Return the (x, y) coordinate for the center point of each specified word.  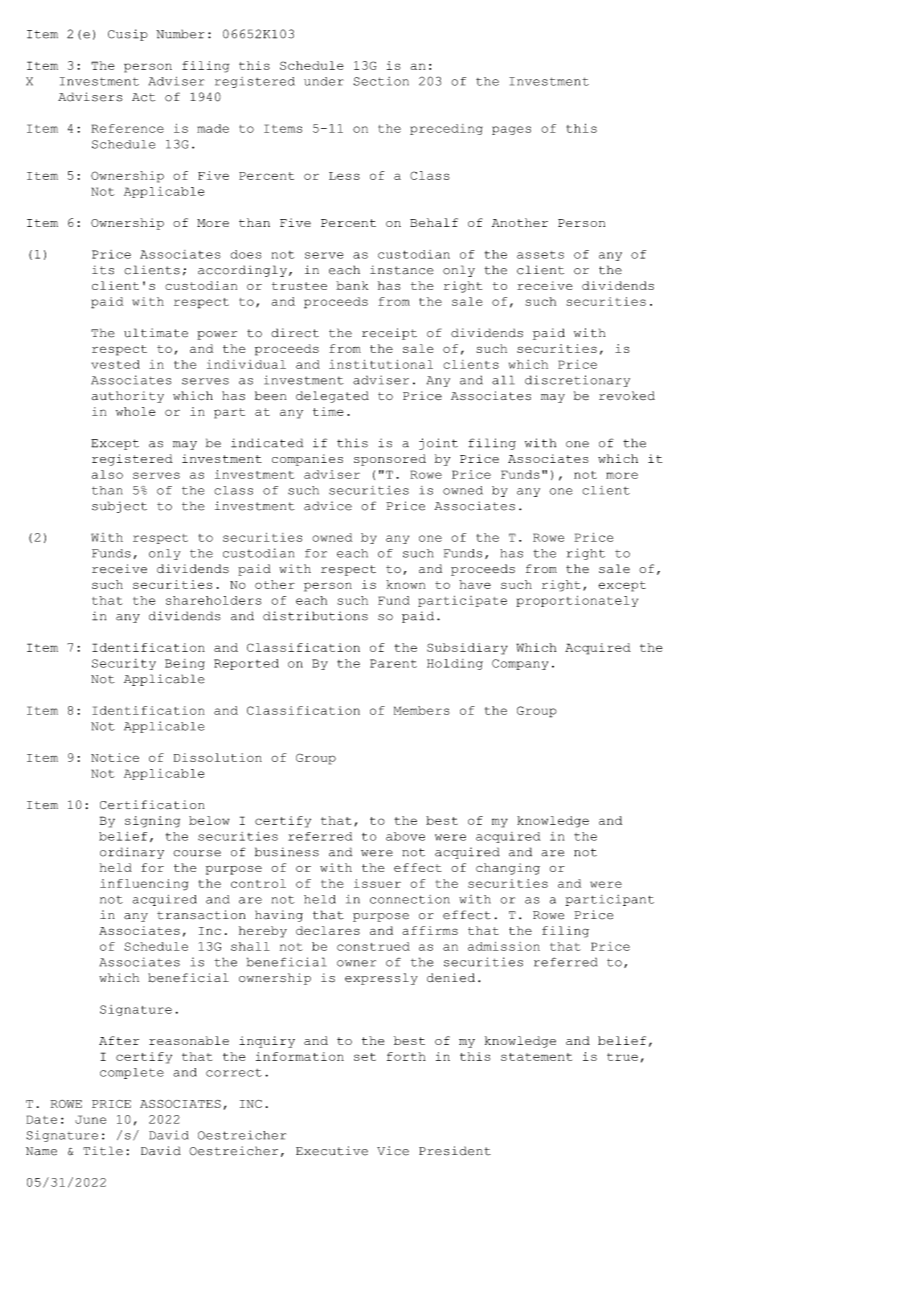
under (324, 81)
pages (511, 130)
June (90, 1119)
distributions (315, 616)
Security (124, 664)
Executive (332, 1151)
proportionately (577, 601)
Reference (127, 128)
